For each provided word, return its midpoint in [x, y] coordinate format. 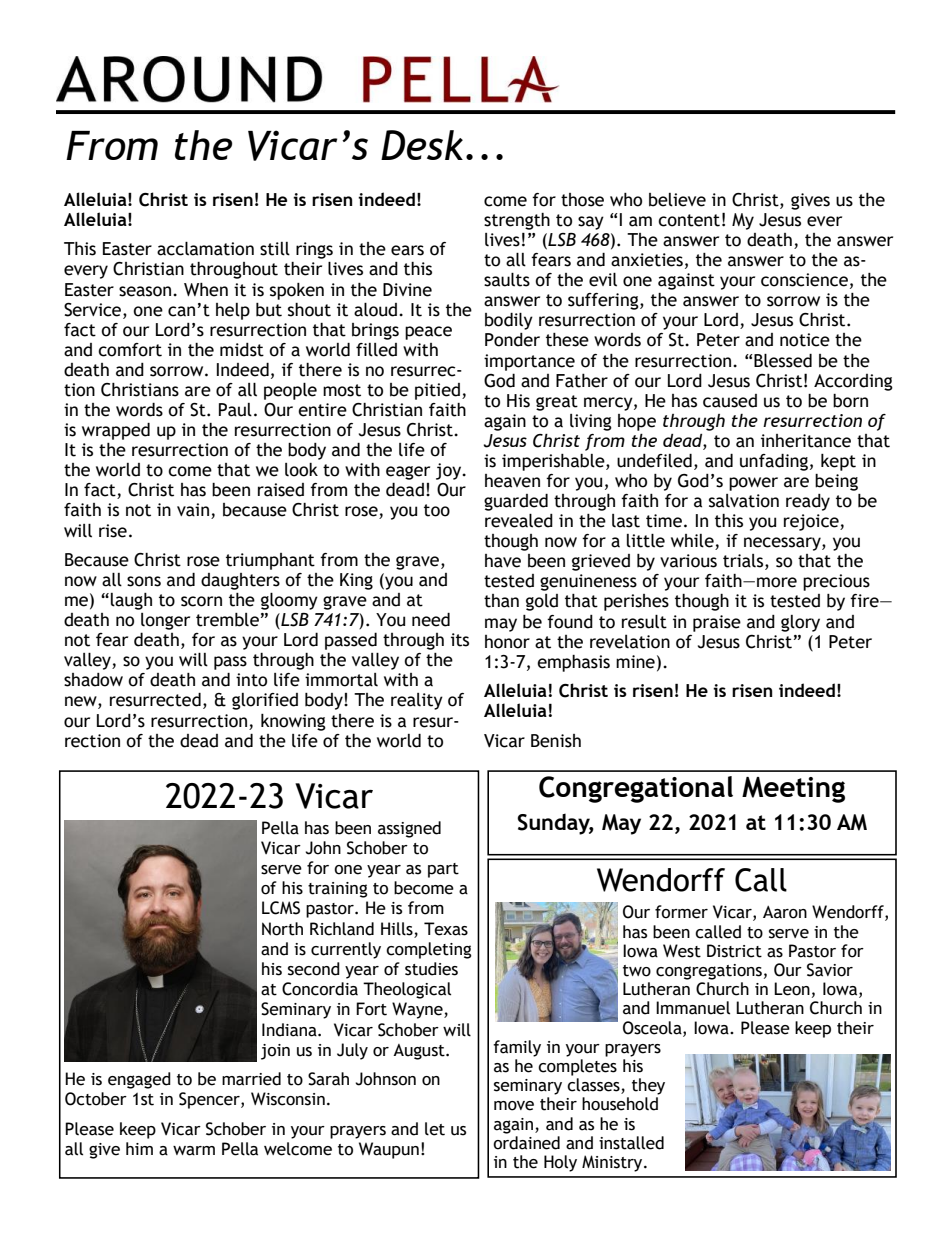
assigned [409, 829]
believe [677, 200]
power [753, 484]
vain [194, 511]
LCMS [281, 908]
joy [450, 471]
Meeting [793, 790]
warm [194, 1151]
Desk [422, 145]
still [275, 249]
